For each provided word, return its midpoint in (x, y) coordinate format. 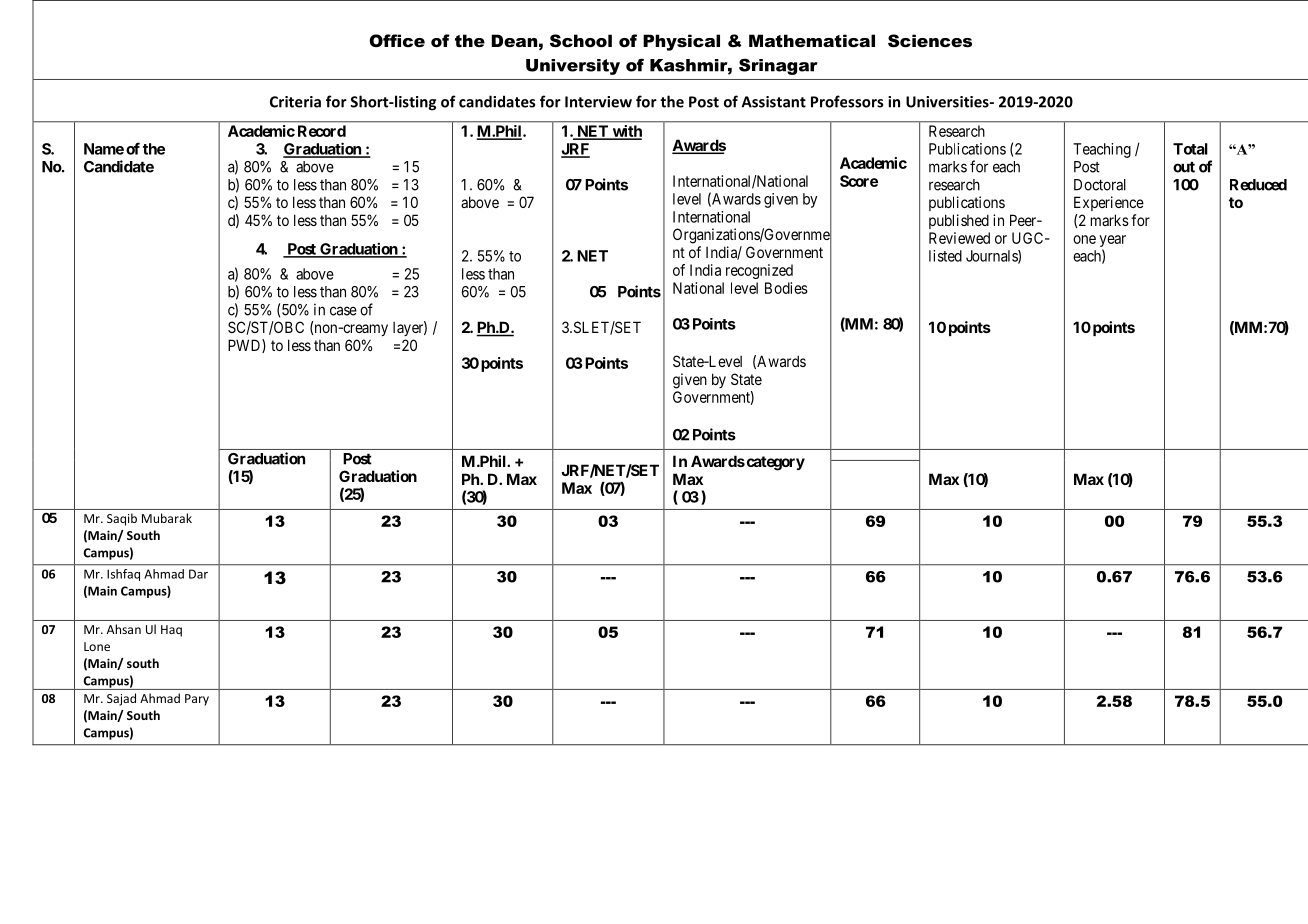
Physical (681, 42)
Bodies (786, 288)
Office (397, 40)
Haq (171, 631)
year (1113, 242)
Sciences (930, 40)
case (343, 311)
